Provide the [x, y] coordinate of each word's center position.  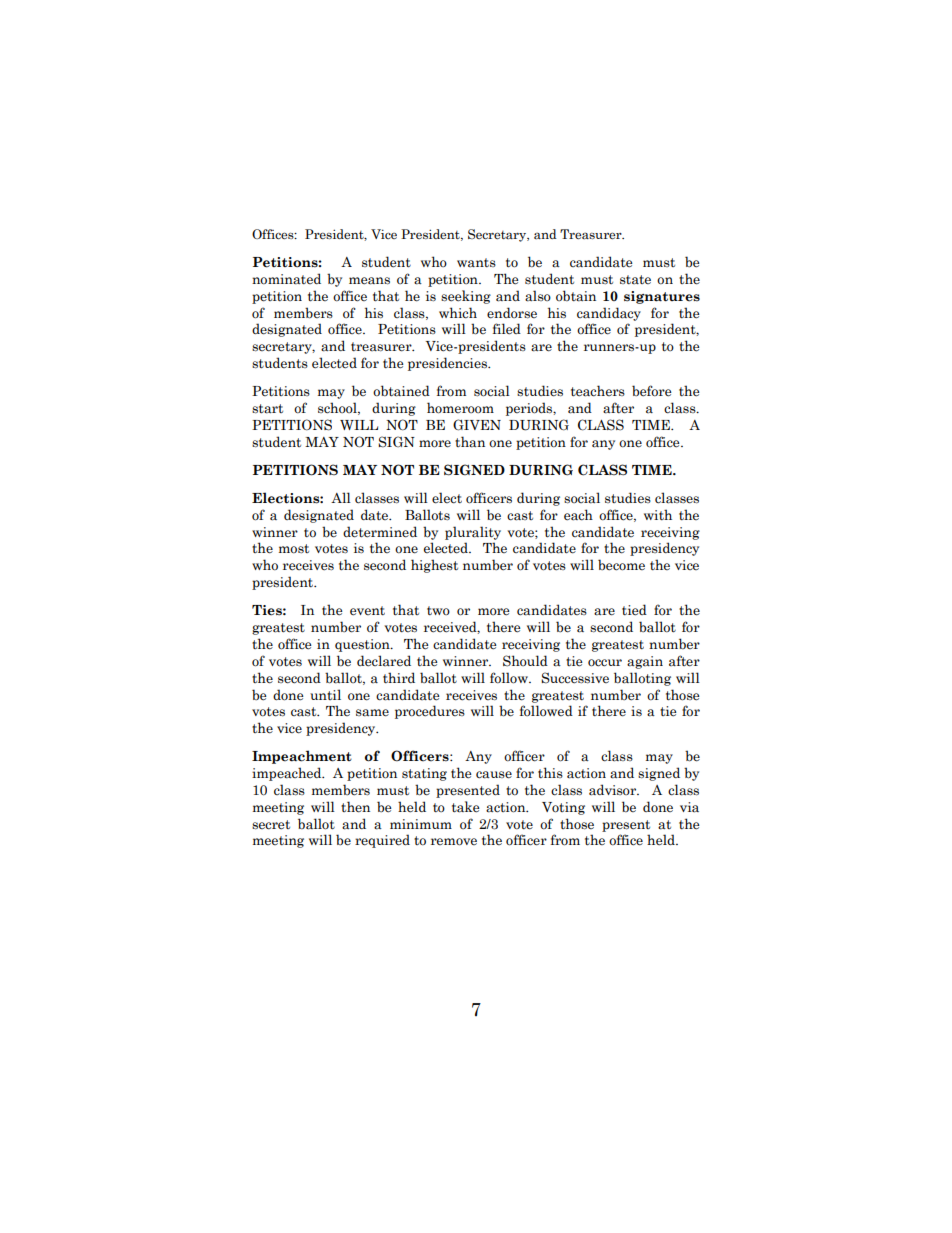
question [363, 645]
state [635, 279]
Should [525, 661]
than [470, 442]
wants [476, 262]
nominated [286, 279]
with [658, 514]
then [355, 807]
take [466, 807]
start [267, 409]
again [645, 662]
